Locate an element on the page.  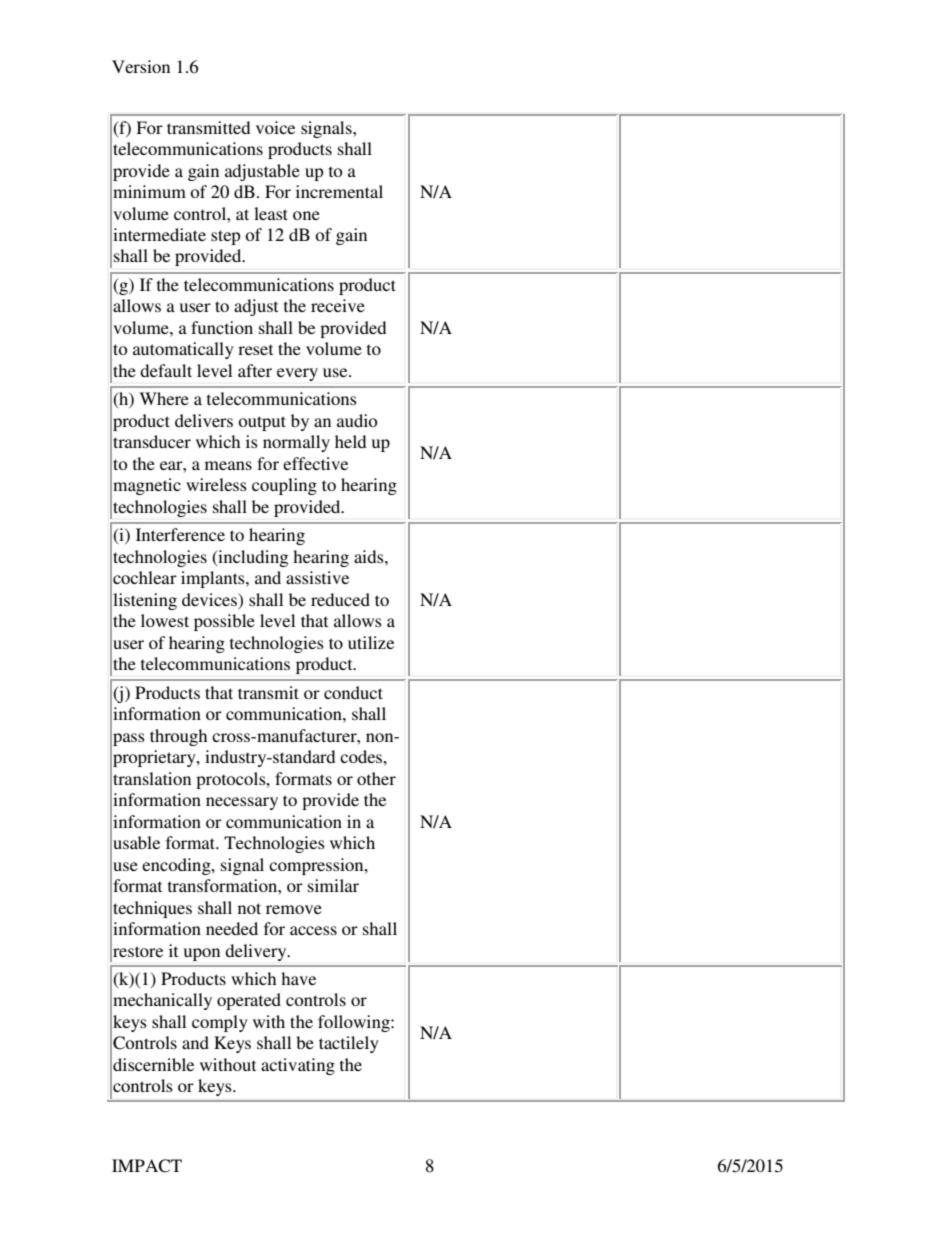
IMPACT is located at coordinates (147, 1166).
